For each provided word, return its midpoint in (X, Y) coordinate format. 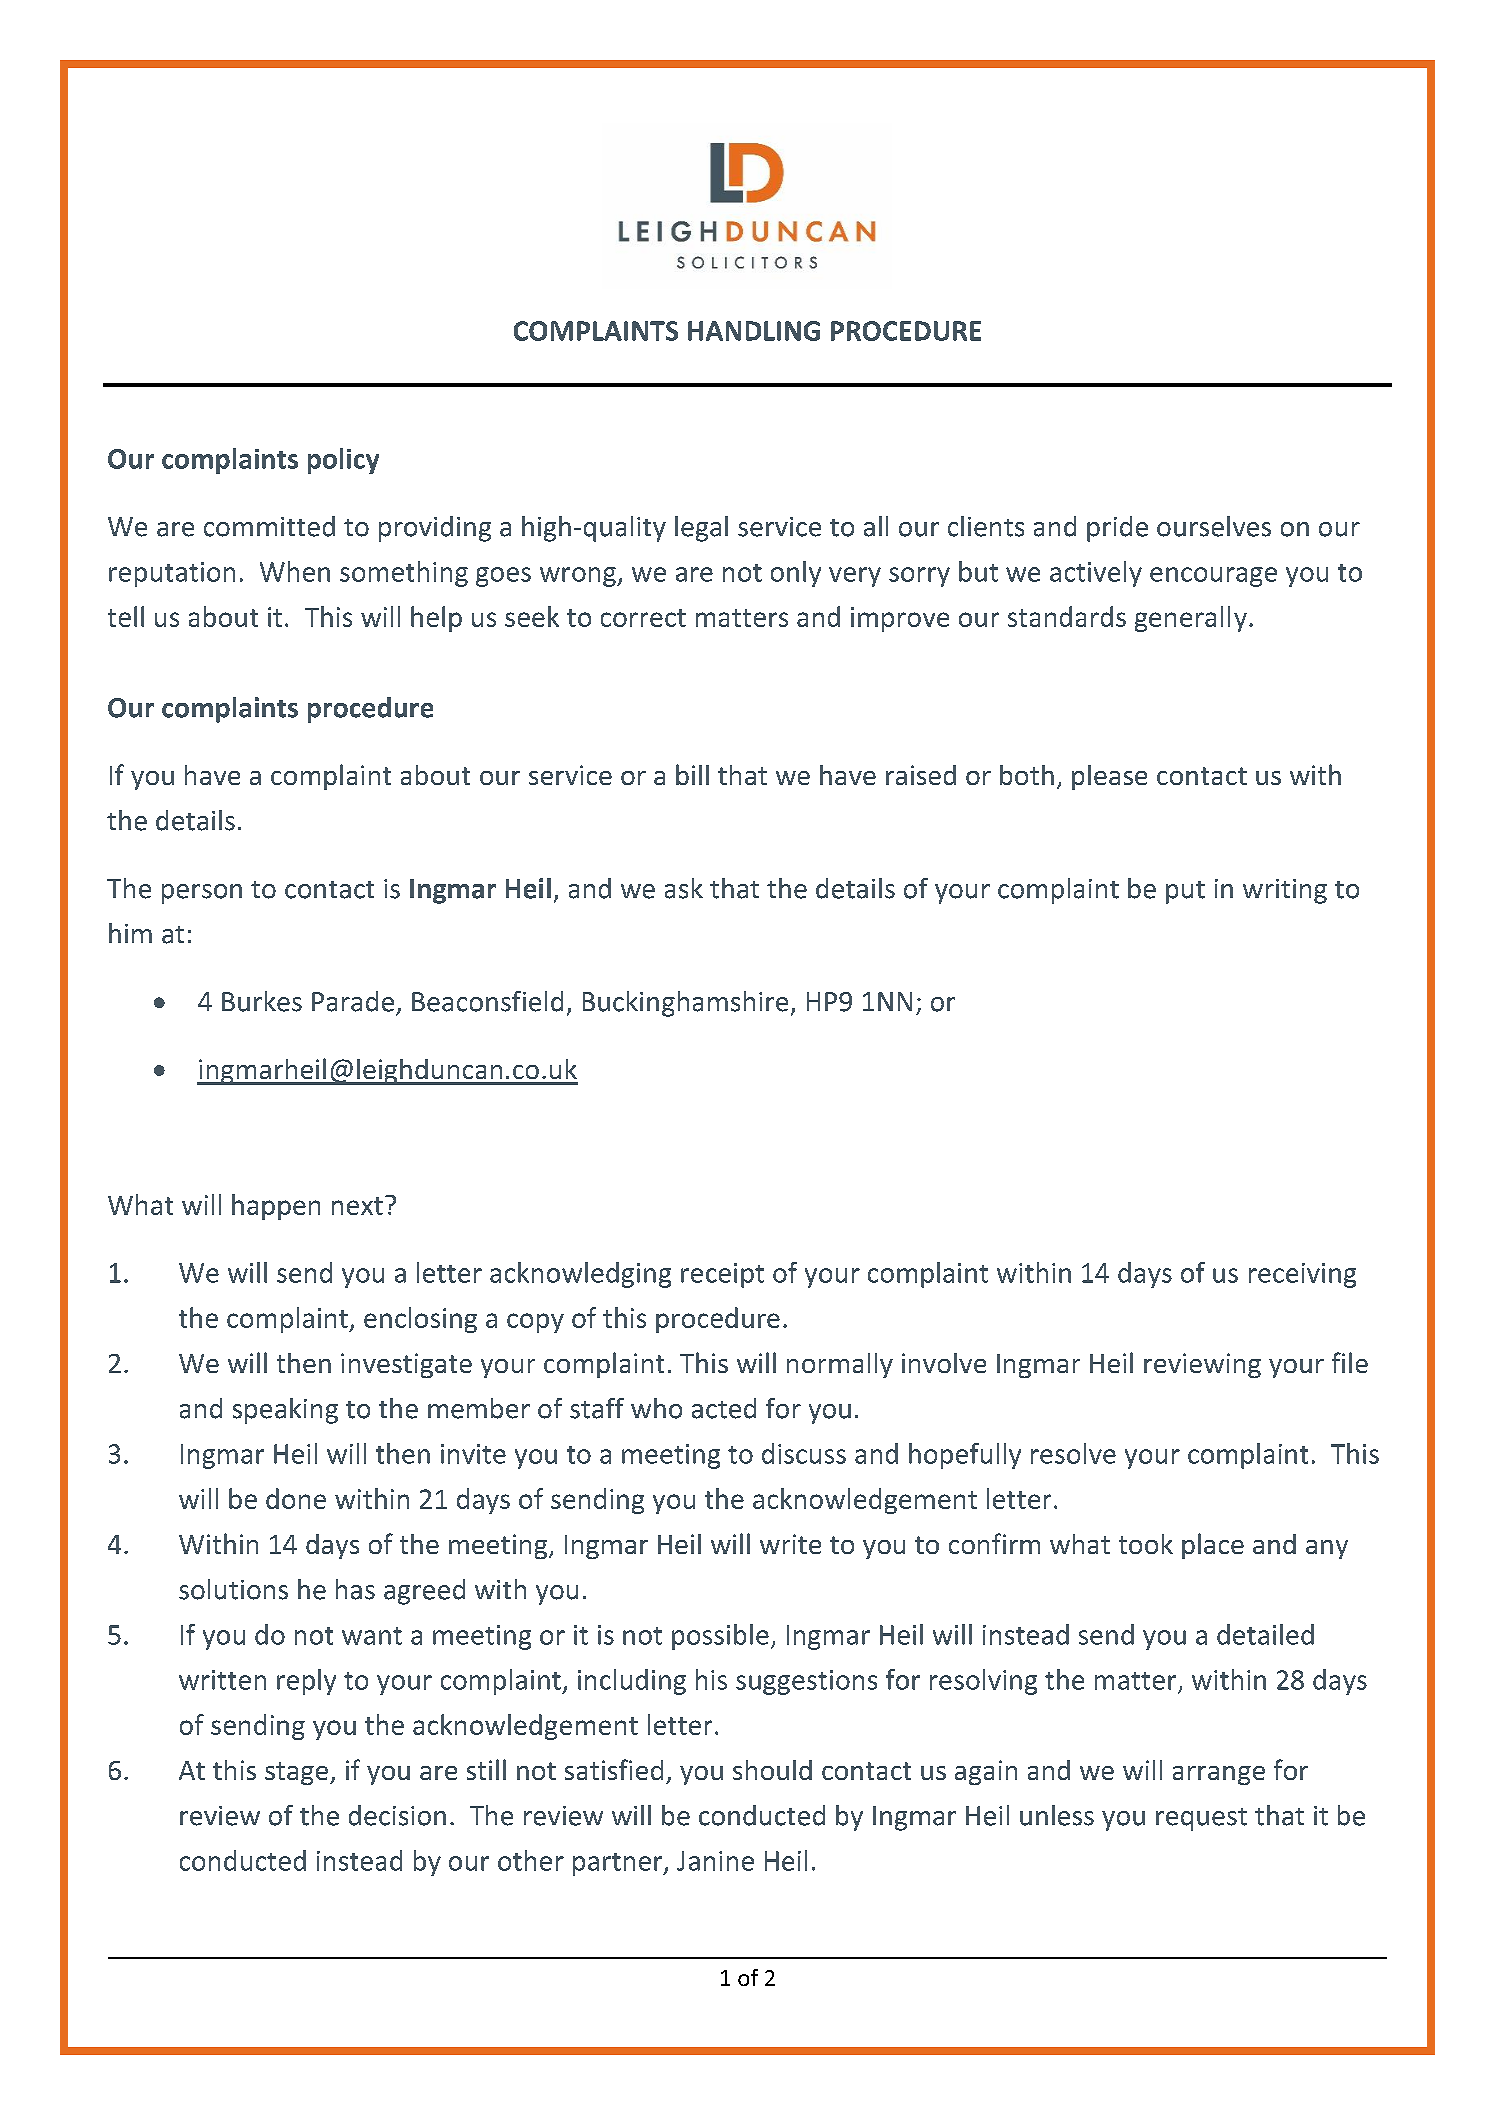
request (1201, 1819)
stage (298, 1773)
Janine (715, 1861)
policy (343, 461)
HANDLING (754, 331)
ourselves (1214, 526)
